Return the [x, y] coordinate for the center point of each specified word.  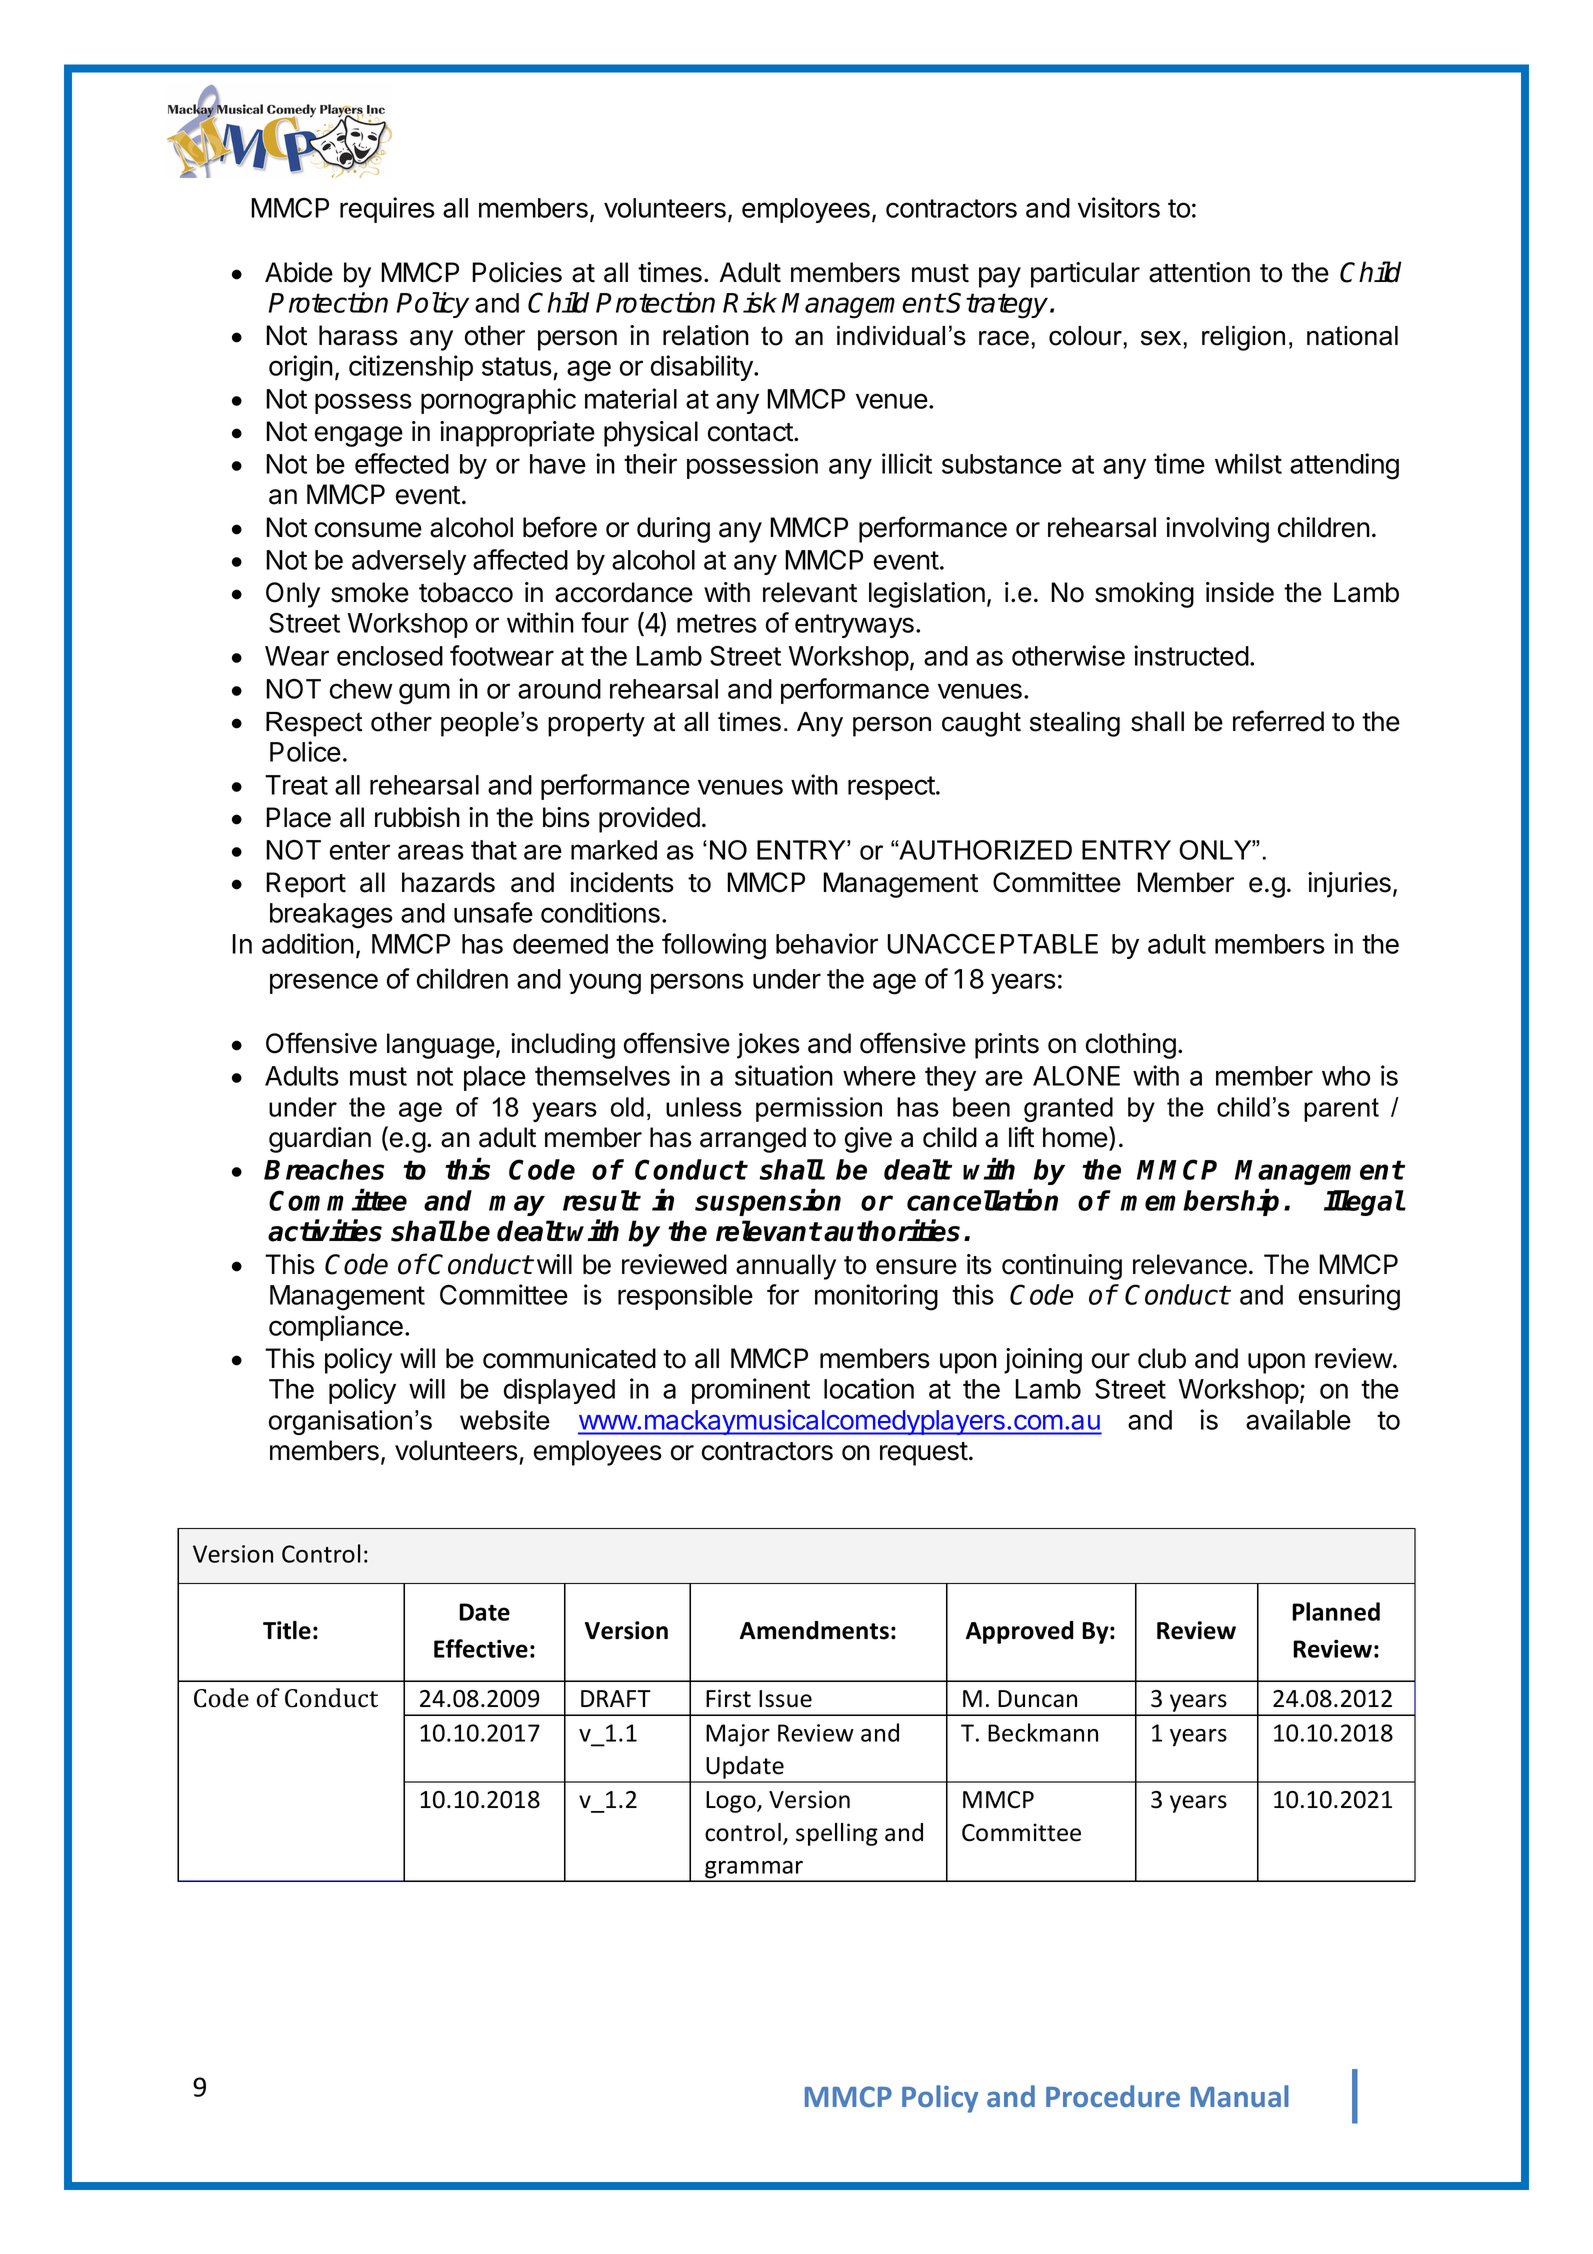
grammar [754, 1871]
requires [387, 210]
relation [706, 335]
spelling [837, 1834]
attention [1199, 272]
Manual [1240, 2096]
